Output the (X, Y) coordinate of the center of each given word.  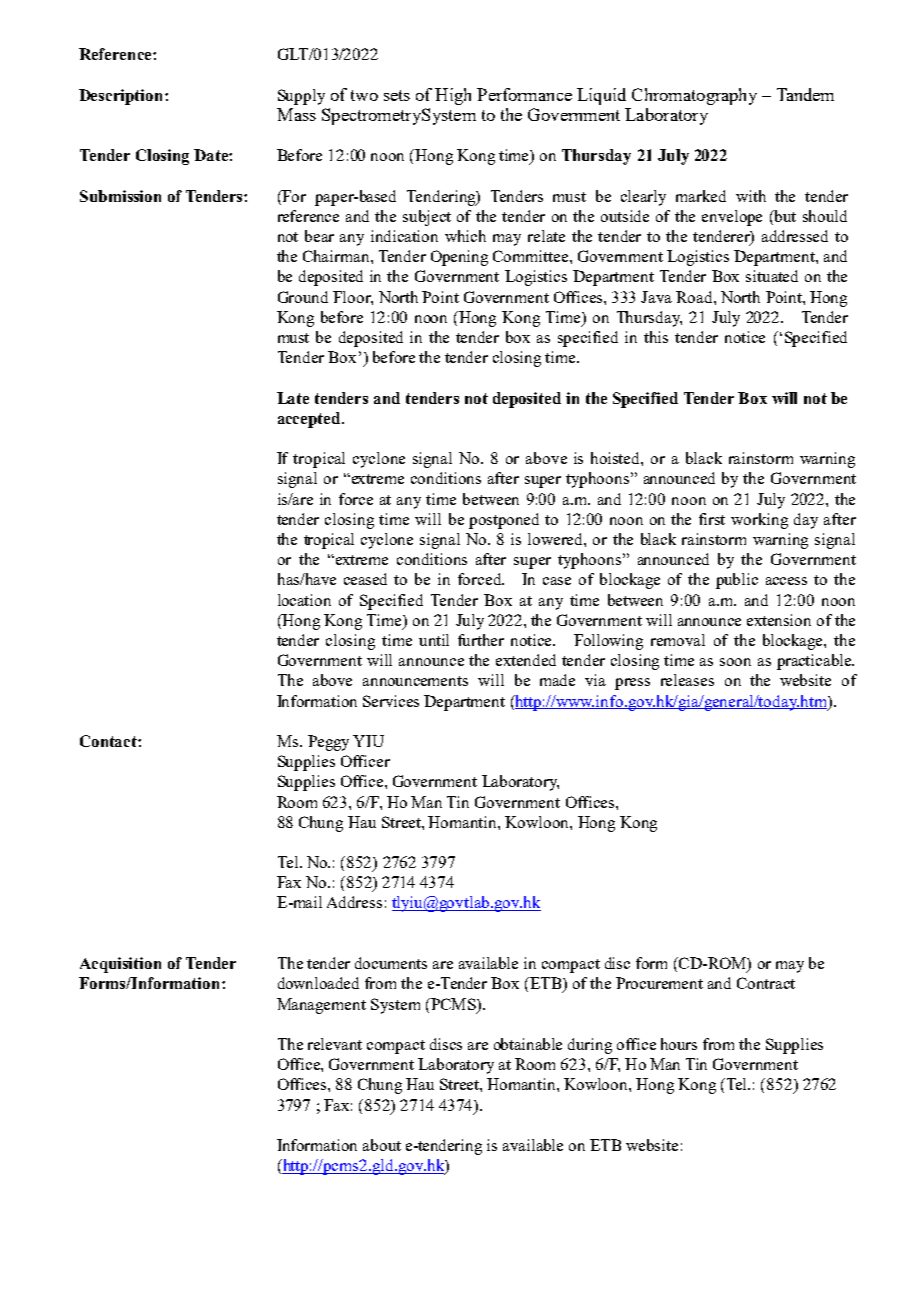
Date (212, 155)
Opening (459, 258)
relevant (335, 1044)
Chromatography (694, 96)
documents (391, 963)
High (453, 96)
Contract (766, 983)
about (382, 1145)
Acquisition (120, 965)
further (481, 640)
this (656, 337)
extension (779, 620)
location (304, 600)
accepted (310, 420)
